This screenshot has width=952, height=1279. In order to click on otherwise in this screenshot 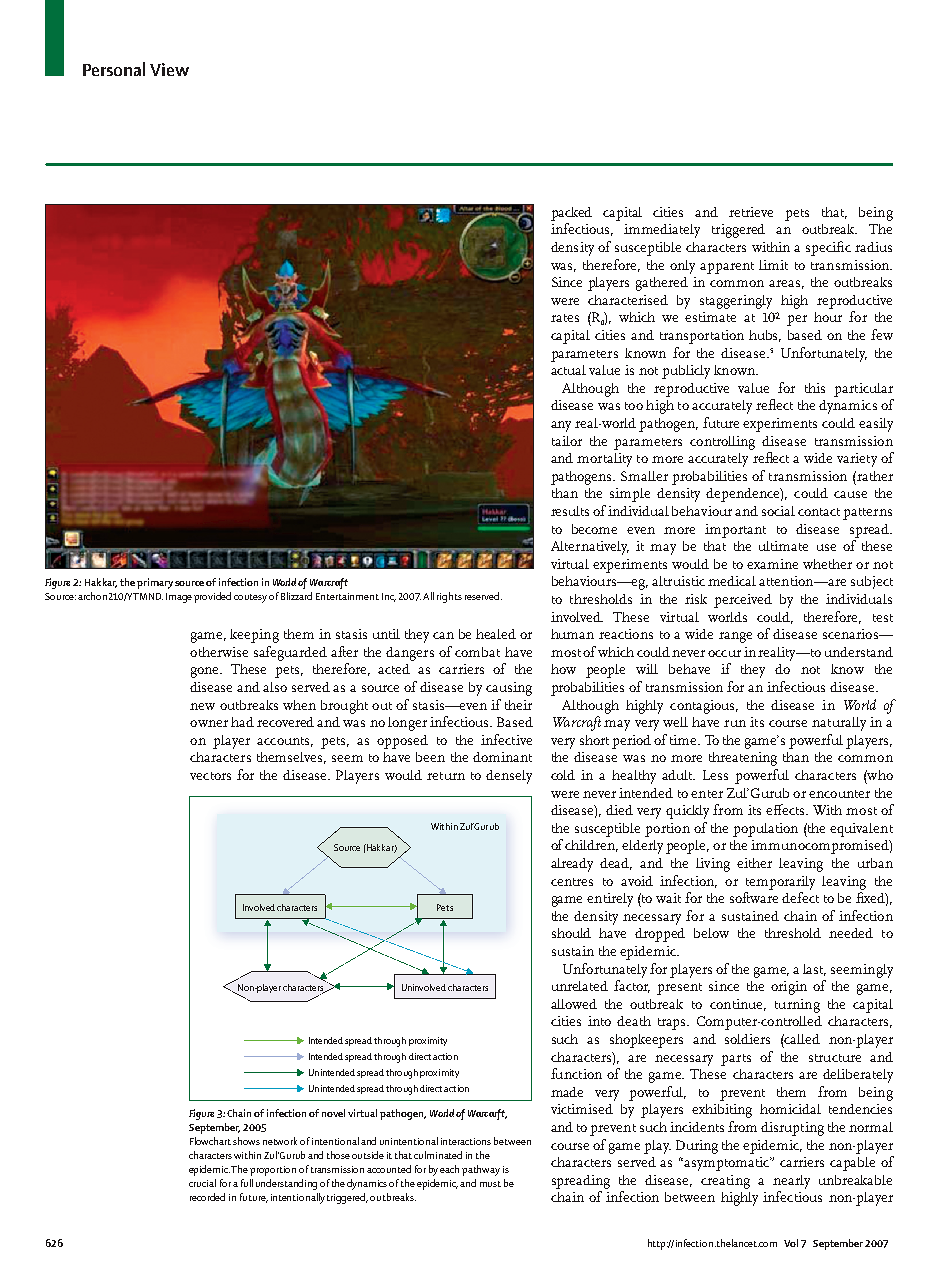, I will do `click(219, 652)`.
